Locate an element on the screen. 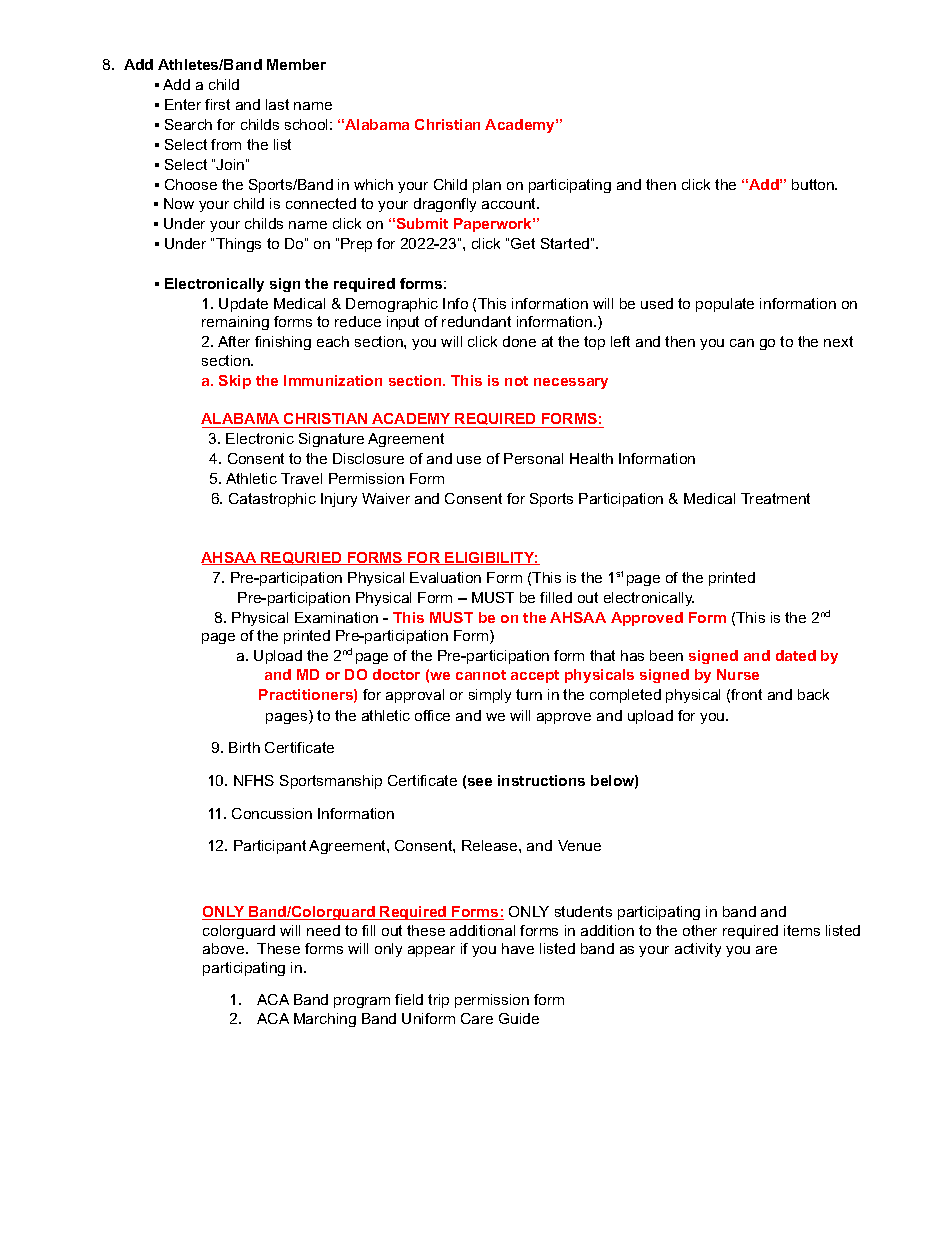 This screenshot has height=1233, width=952. NFHS is located at coordinates (254, 780).
